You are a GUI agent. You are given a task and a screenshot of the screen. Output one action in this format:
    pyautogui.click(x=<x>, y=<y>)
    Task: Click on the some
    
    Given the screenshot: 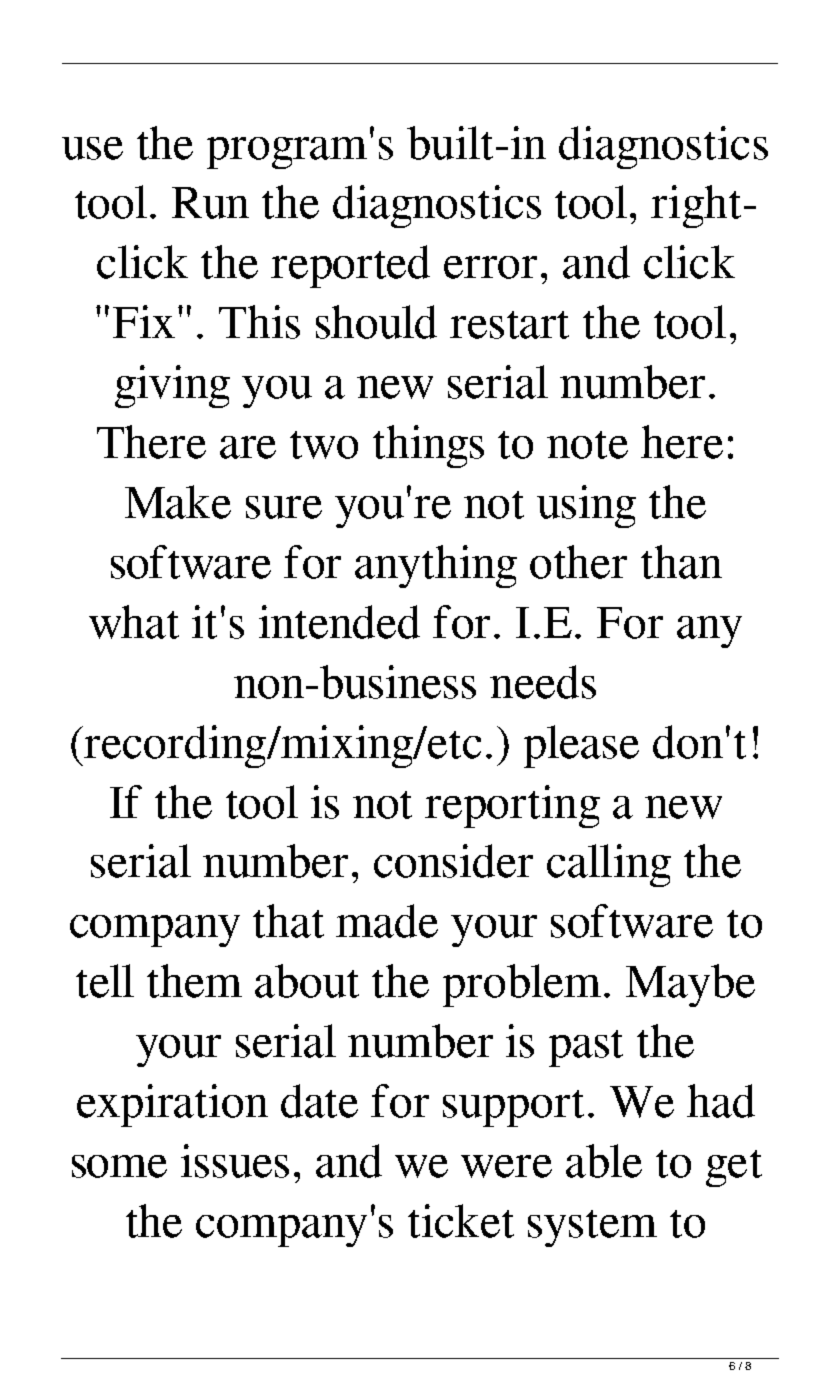 What is the action you would take?
    pyautogui.click(x=119, y=1166)
